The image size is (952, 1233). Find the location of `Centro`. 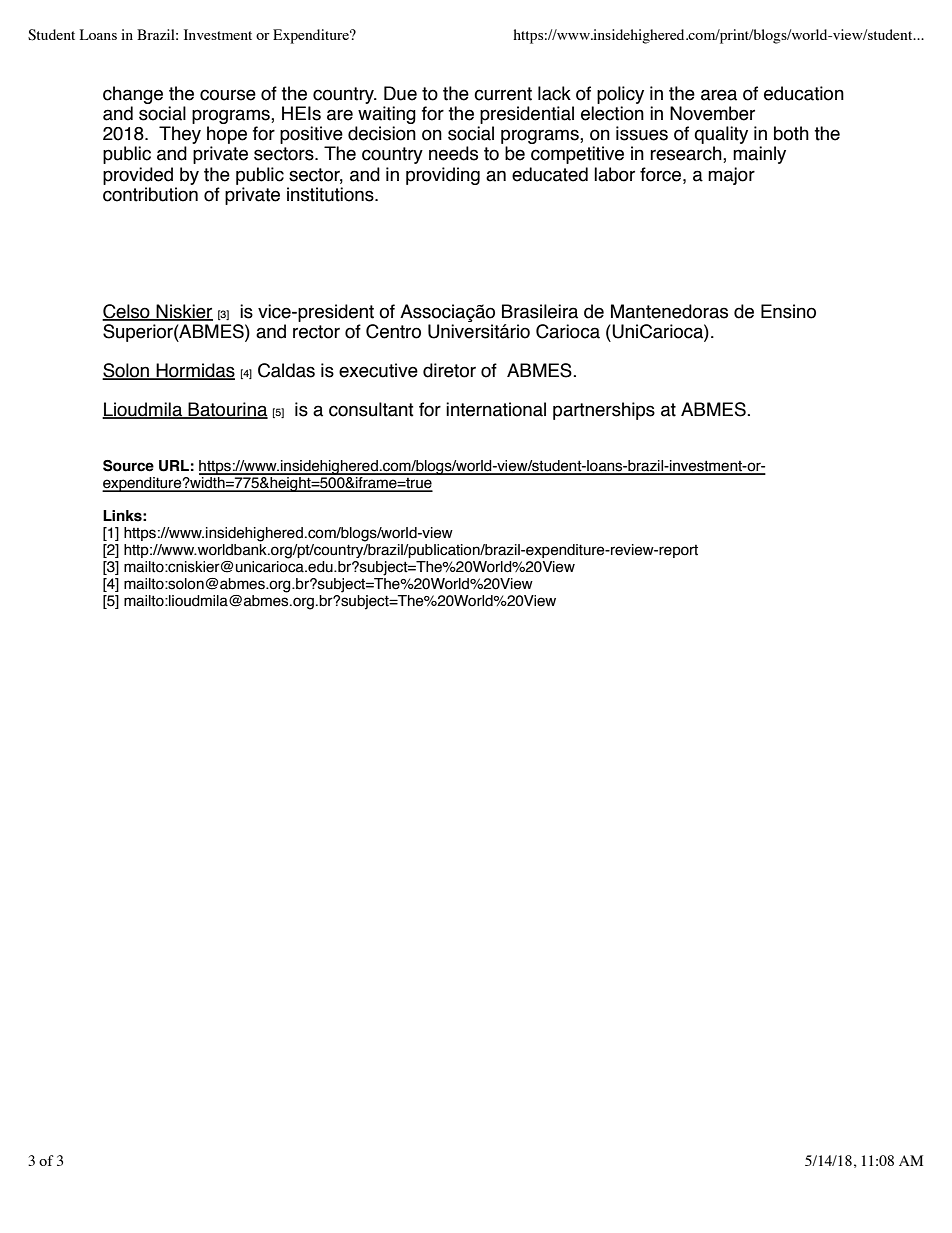

Centro is located at coordinates (393, 331).
